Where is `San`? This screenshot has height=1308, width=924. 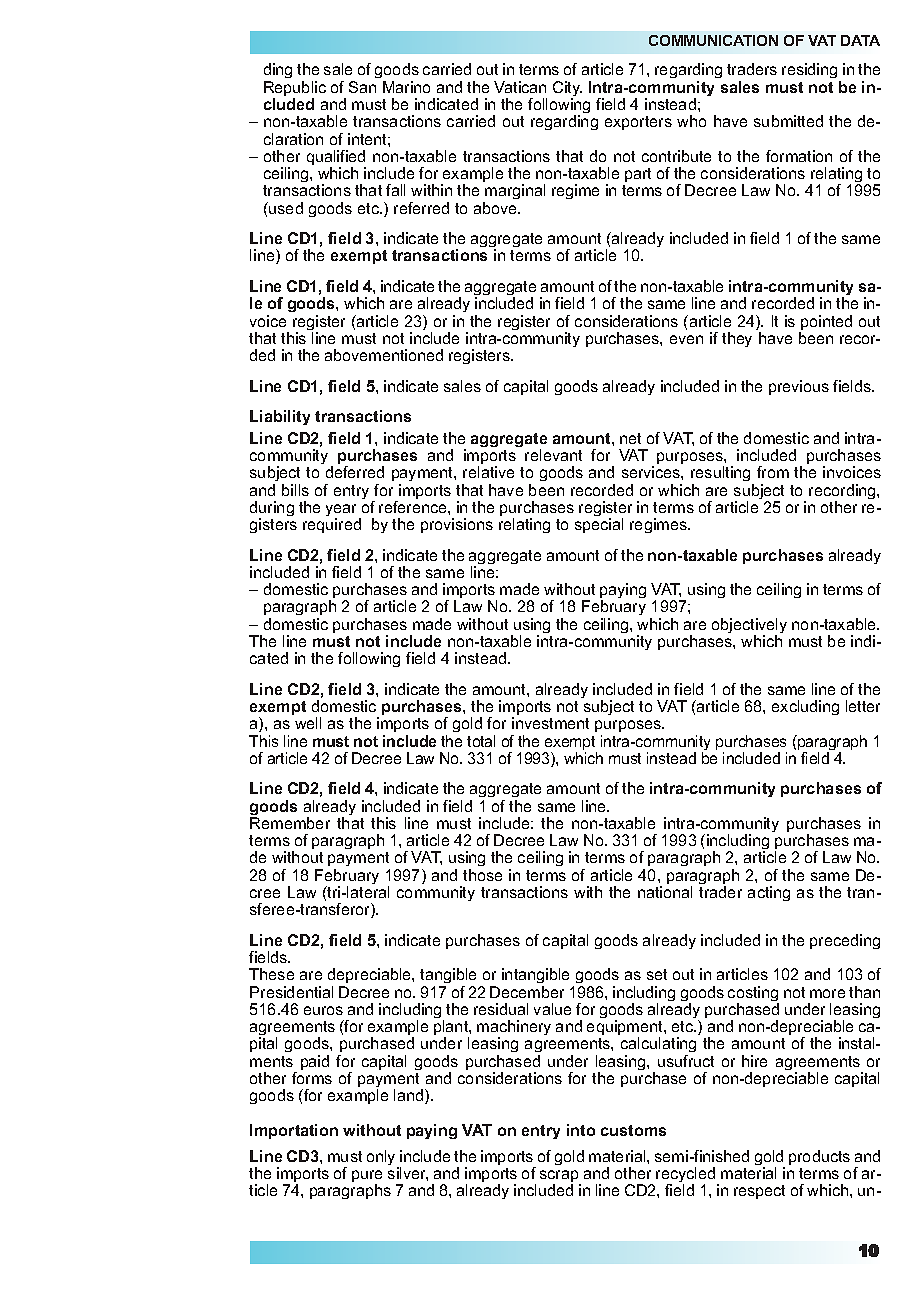
San is located at coordinates (362, 87).
